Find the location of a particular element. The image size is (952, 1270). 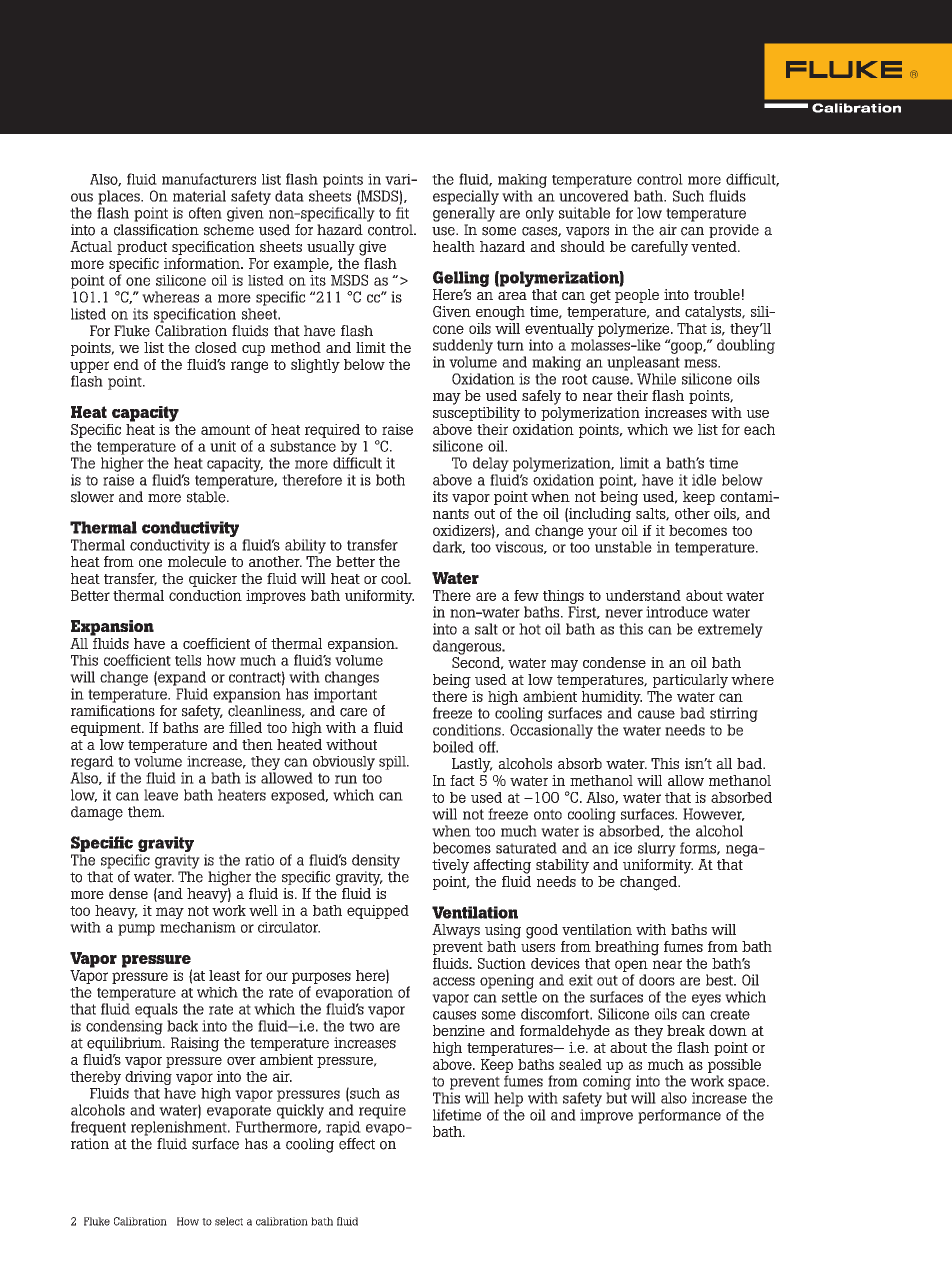

idle is located at coordinates (704, 480).
